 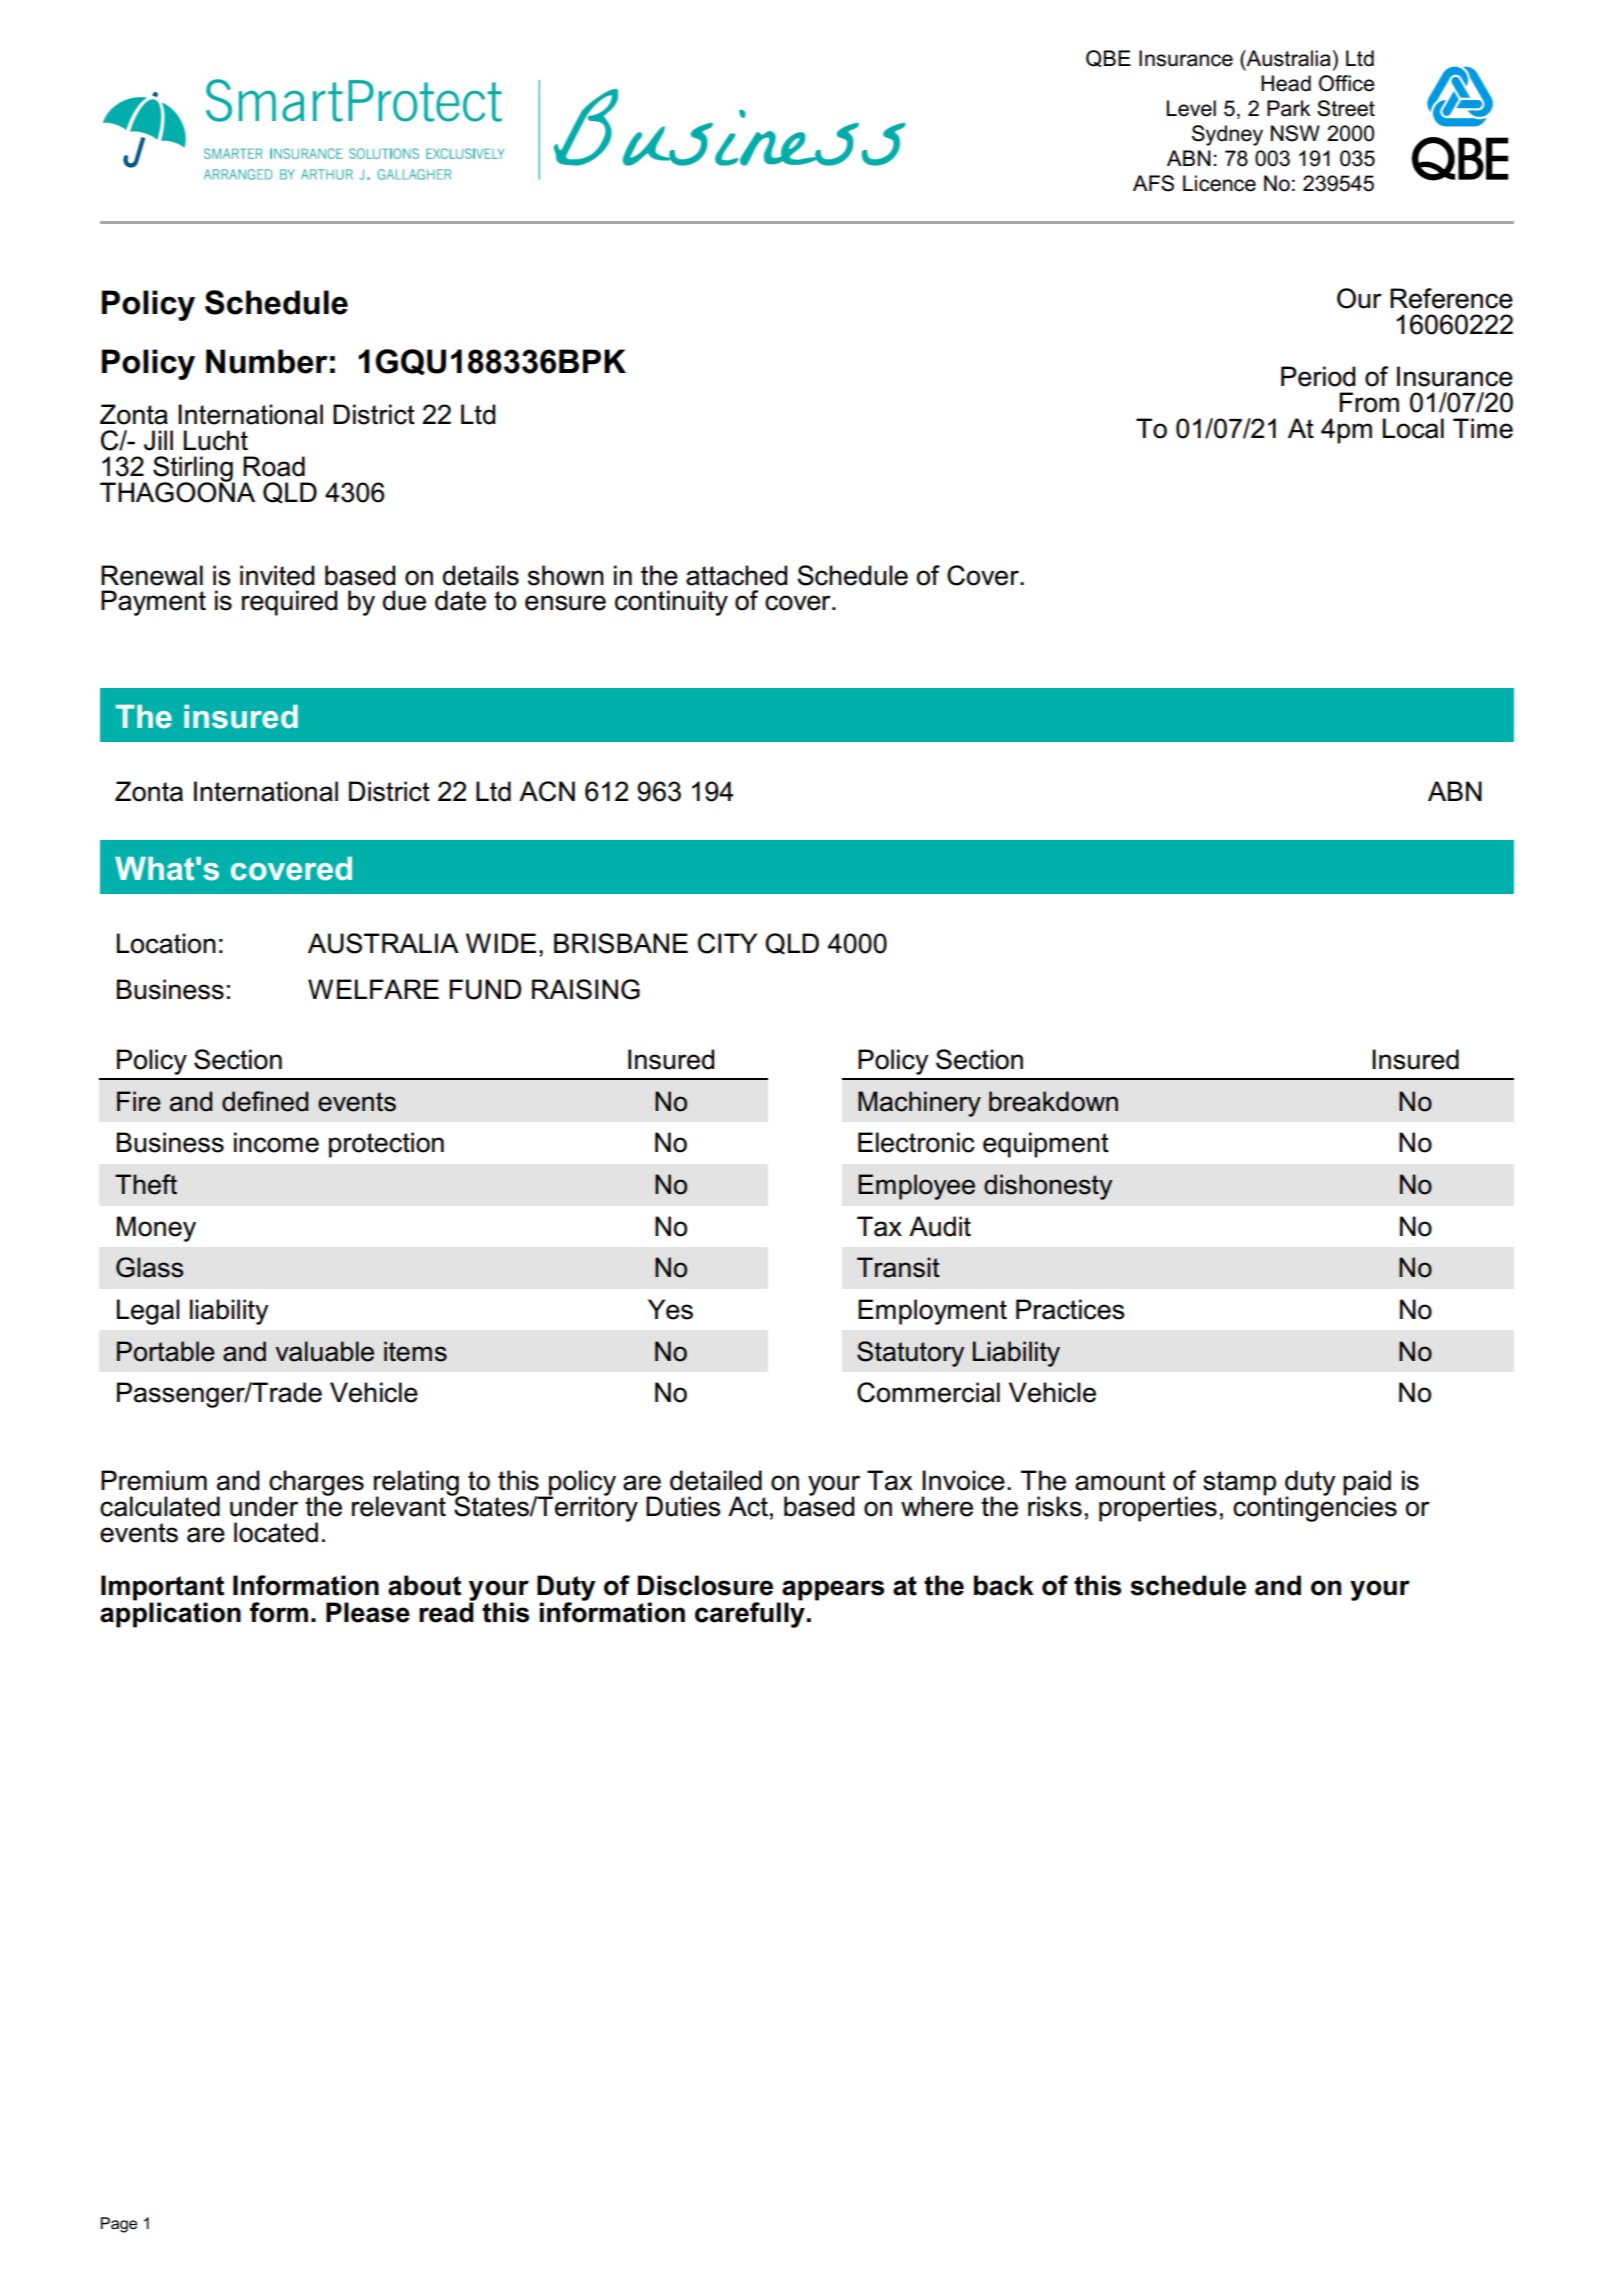 What do you see at coordinates (118, 2225) in the page?
I see `Page` at bounding box center [118, 2225].
